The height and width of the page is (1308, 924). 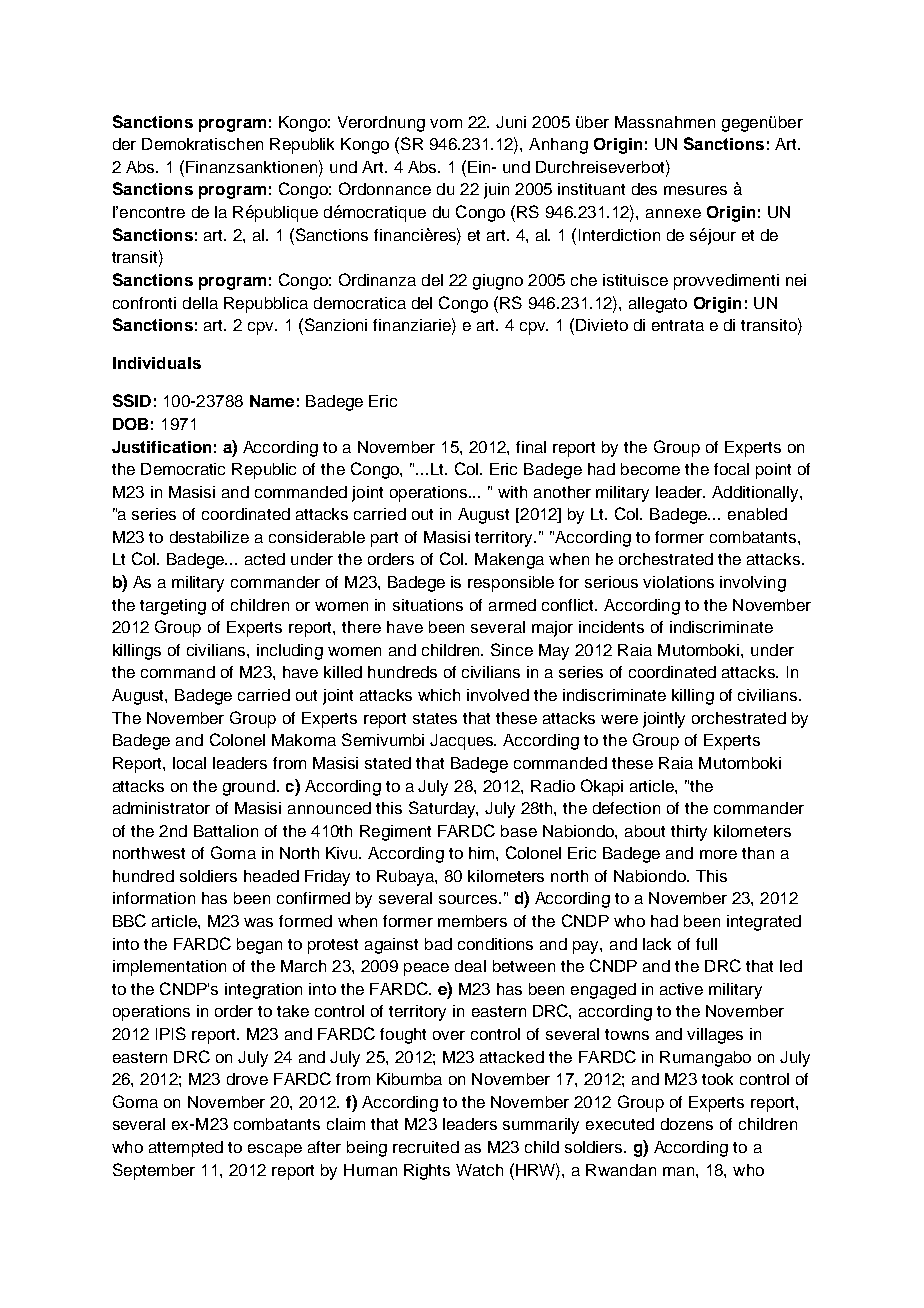 What do you see at coordinates (426, 1147) in the page?
I see `recruited` at bounding box center [426, 1147].
